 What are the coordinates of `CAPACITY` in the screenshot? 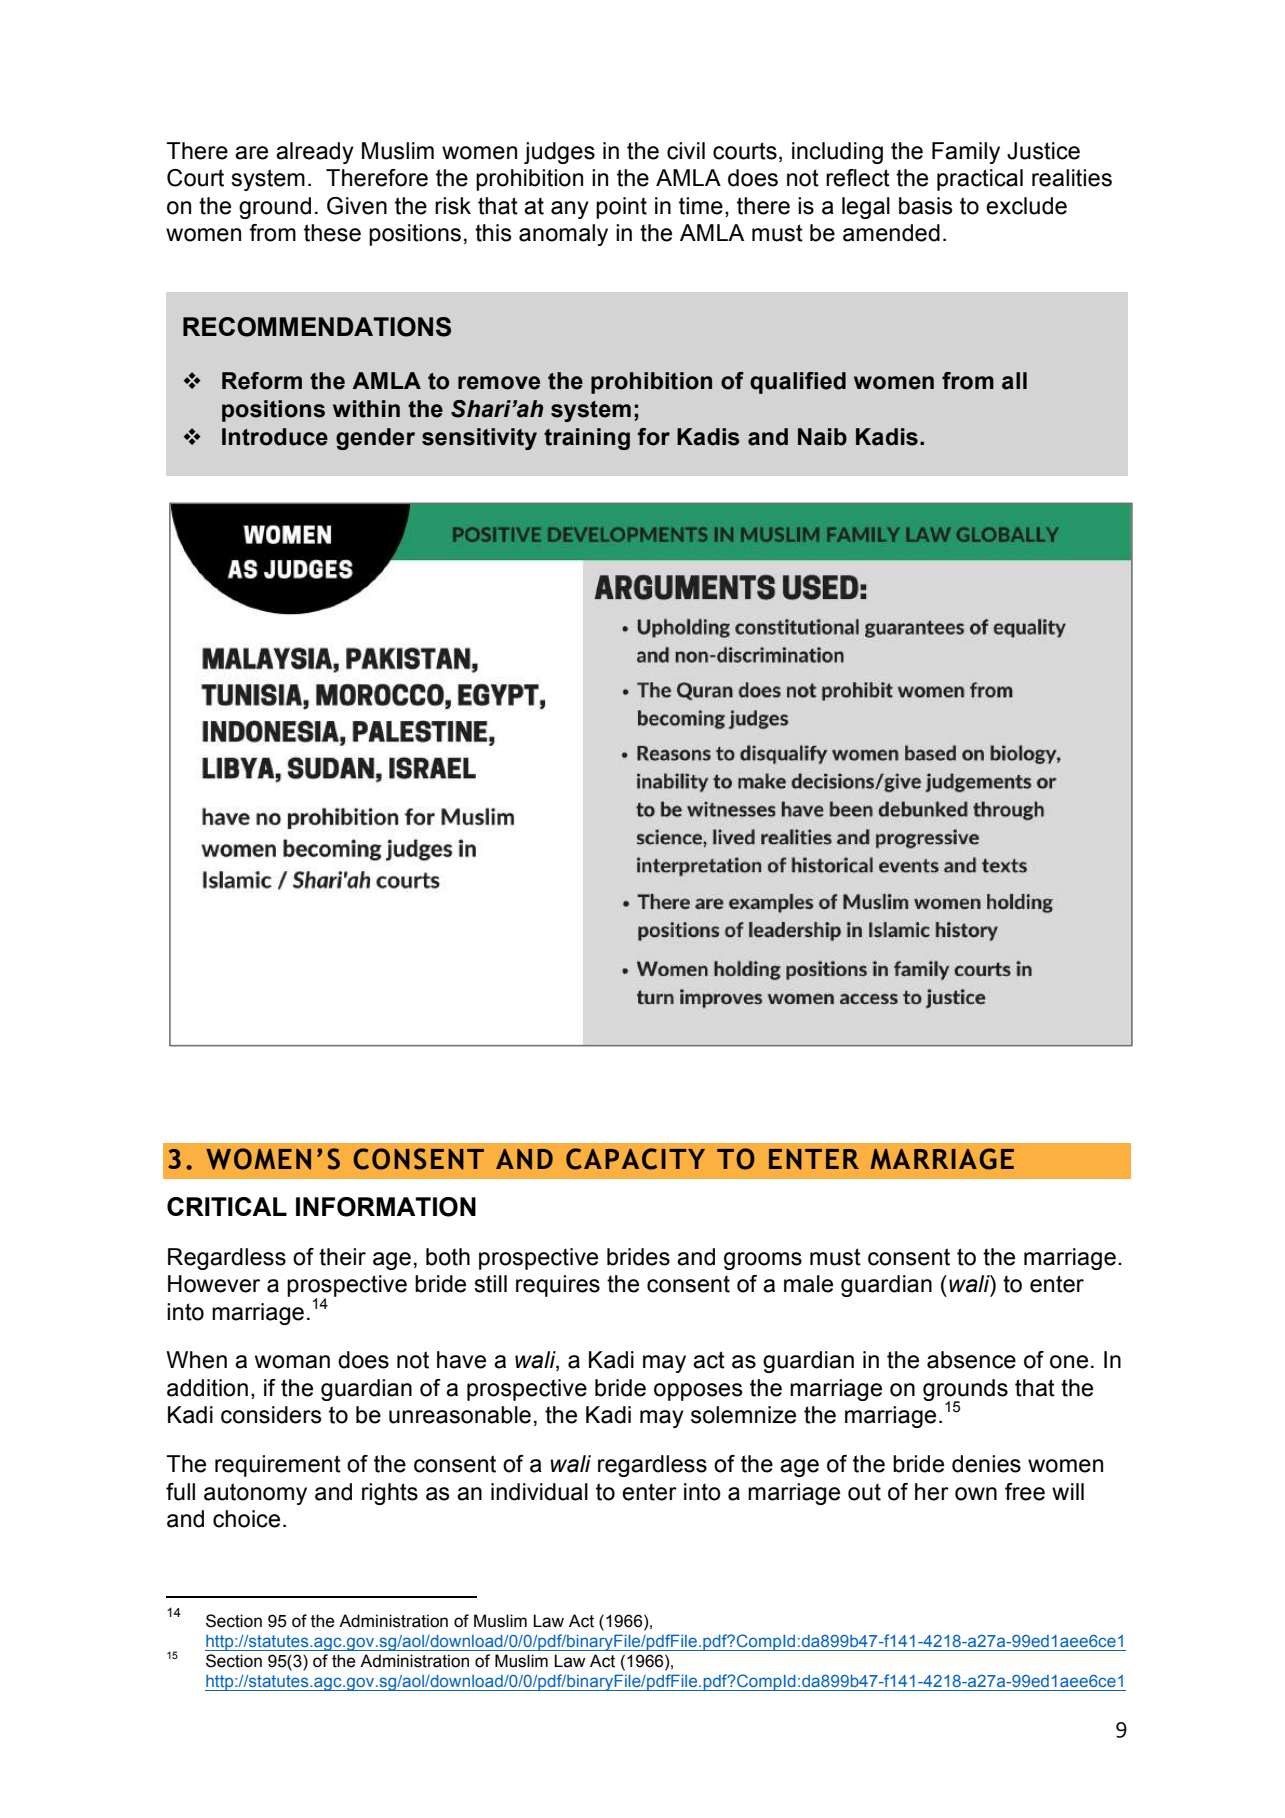 It's located at (635, 1159).
